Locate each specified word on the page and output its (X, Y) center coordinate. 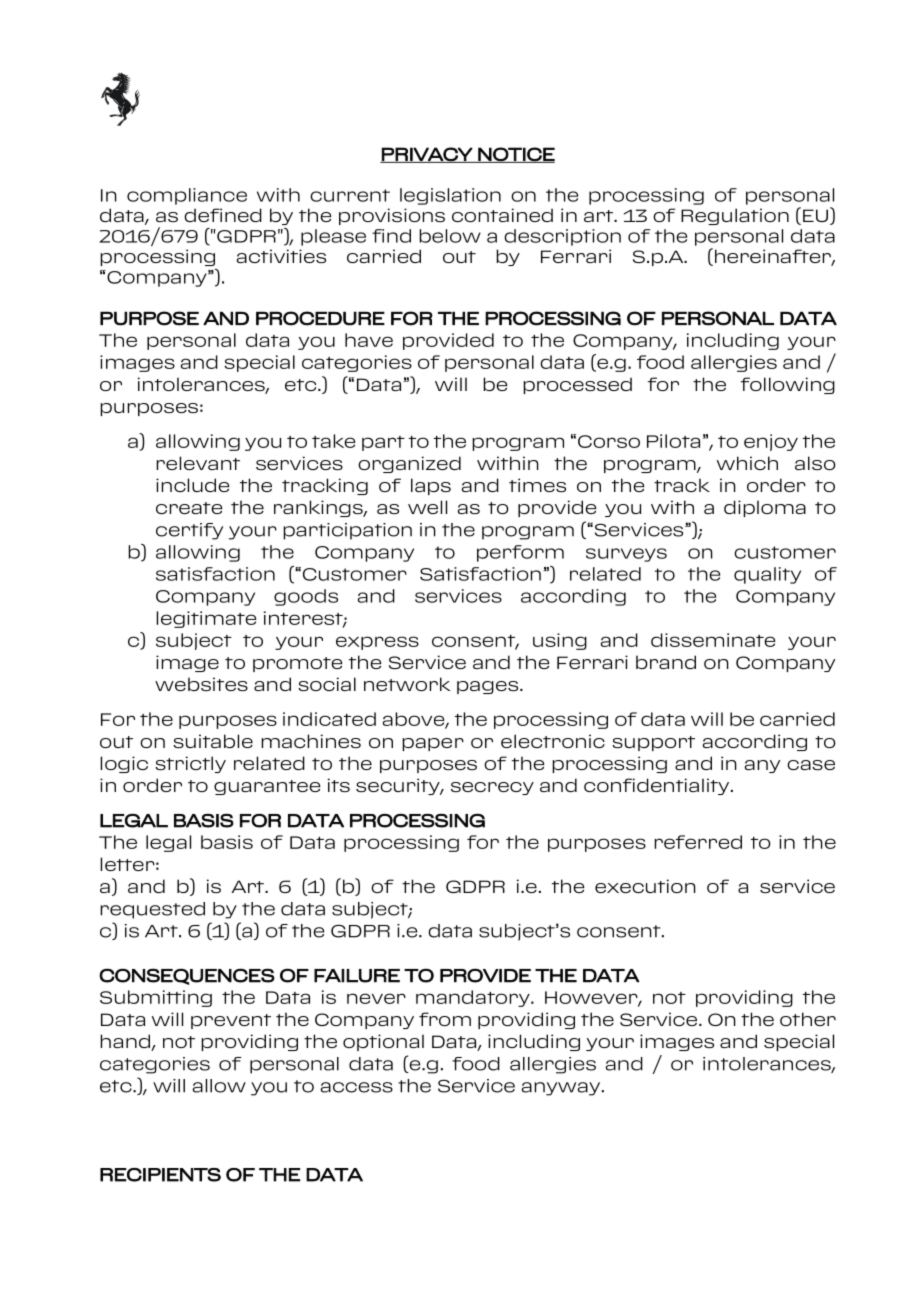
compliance (187, 196)
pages (489, 687)
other (808, 1019)
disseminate (713, 640)
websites (201, 684)
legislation (450, 196)
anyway (561, 1089)
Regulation (735, 216)
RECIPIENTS (160, 1175)
